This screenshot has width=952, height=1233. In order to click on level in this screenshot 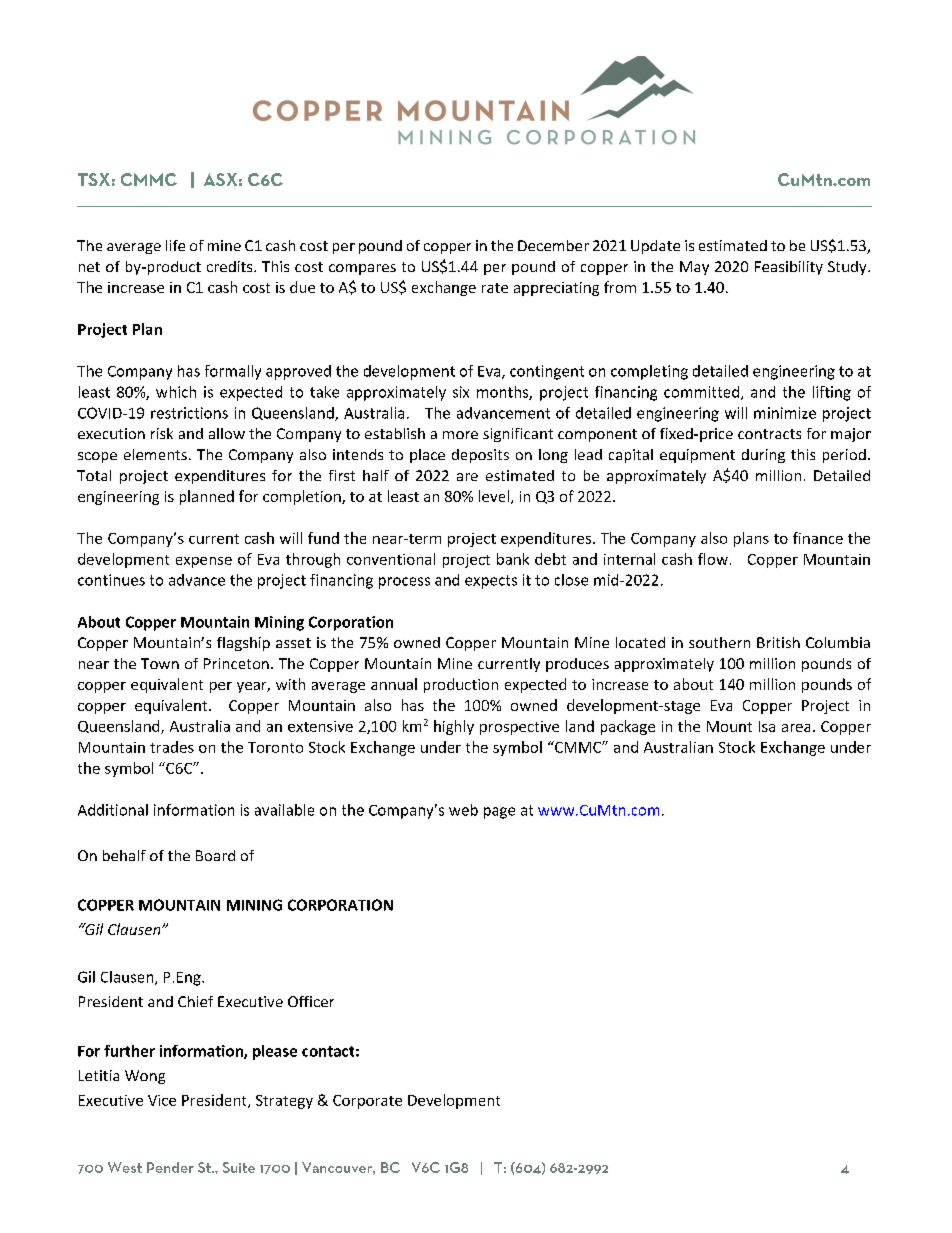, I will do `click(494, 496)`.
